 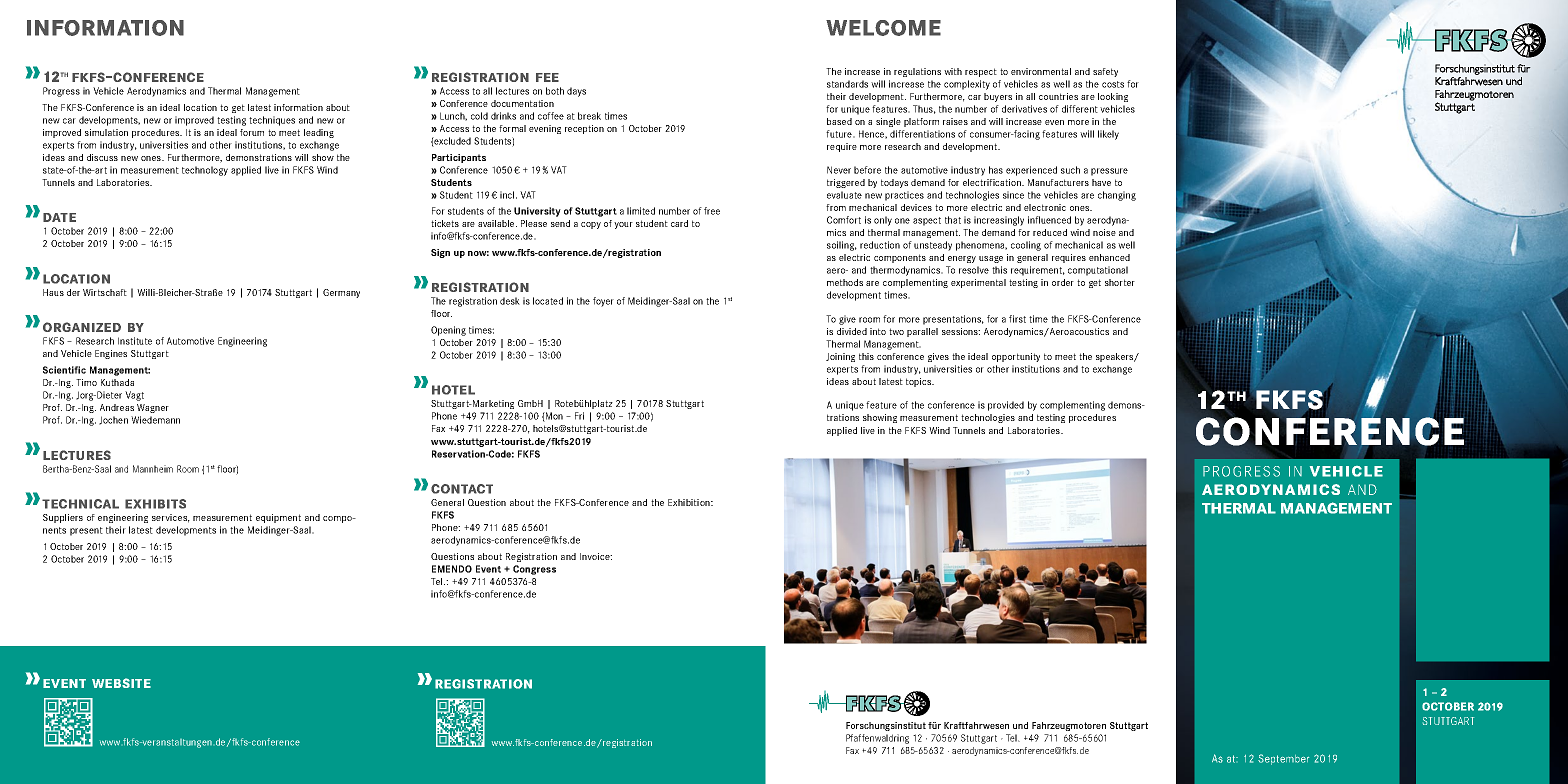 What do you see at coordinates (272, 121) in the page?
I see `techniques` at bounding box center [272, 121].
